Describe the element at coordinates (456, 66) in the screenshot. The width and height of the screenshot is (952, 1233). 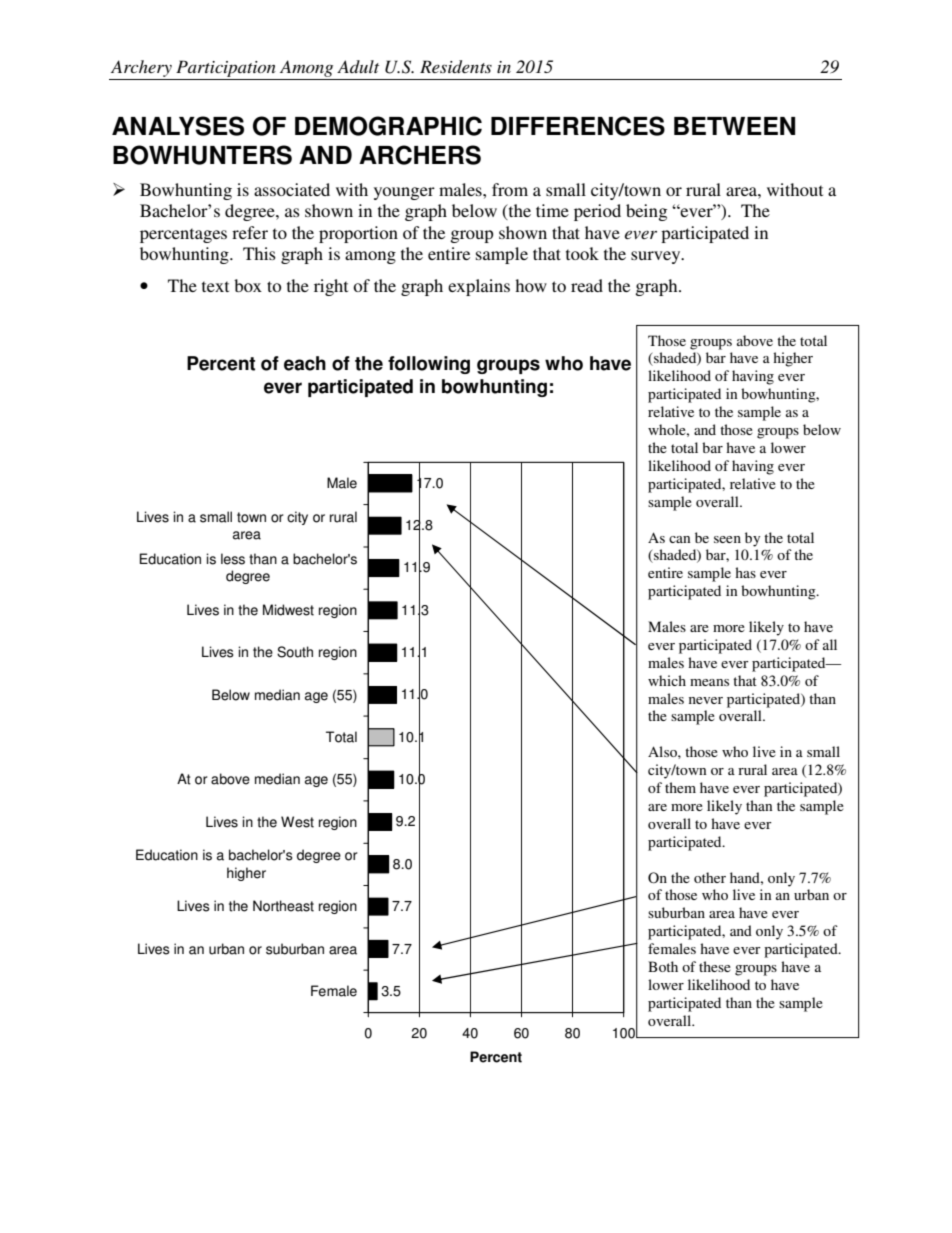
I see `Residents` at that location.
